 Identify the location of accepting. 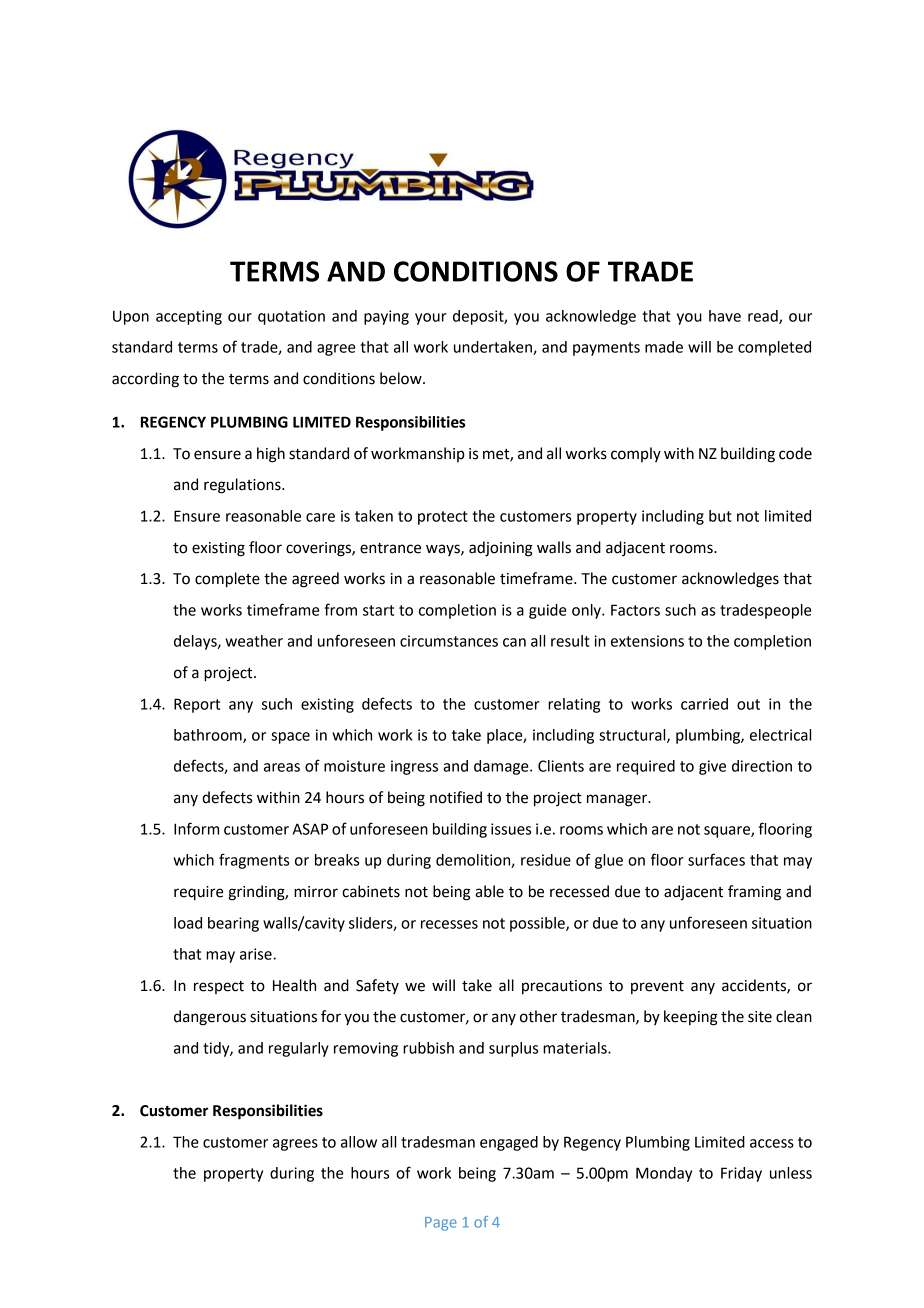
(189, 317).
